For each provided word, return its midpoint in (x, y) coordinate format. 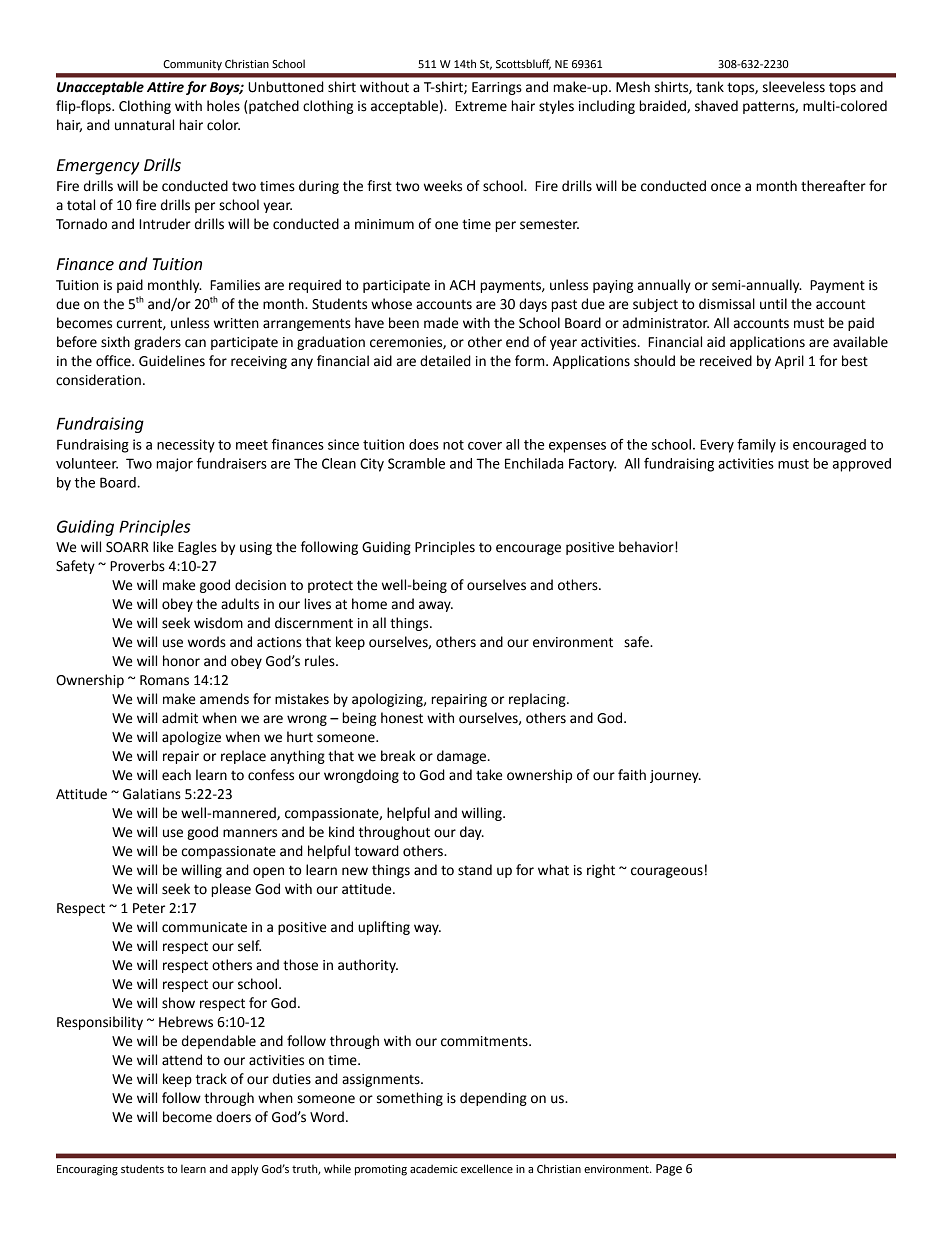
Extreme (481, 106)
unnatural (144, 125)
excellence (487, 1169)
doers (233, 1117)
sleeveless (794, 87)
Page (669, 1170)
